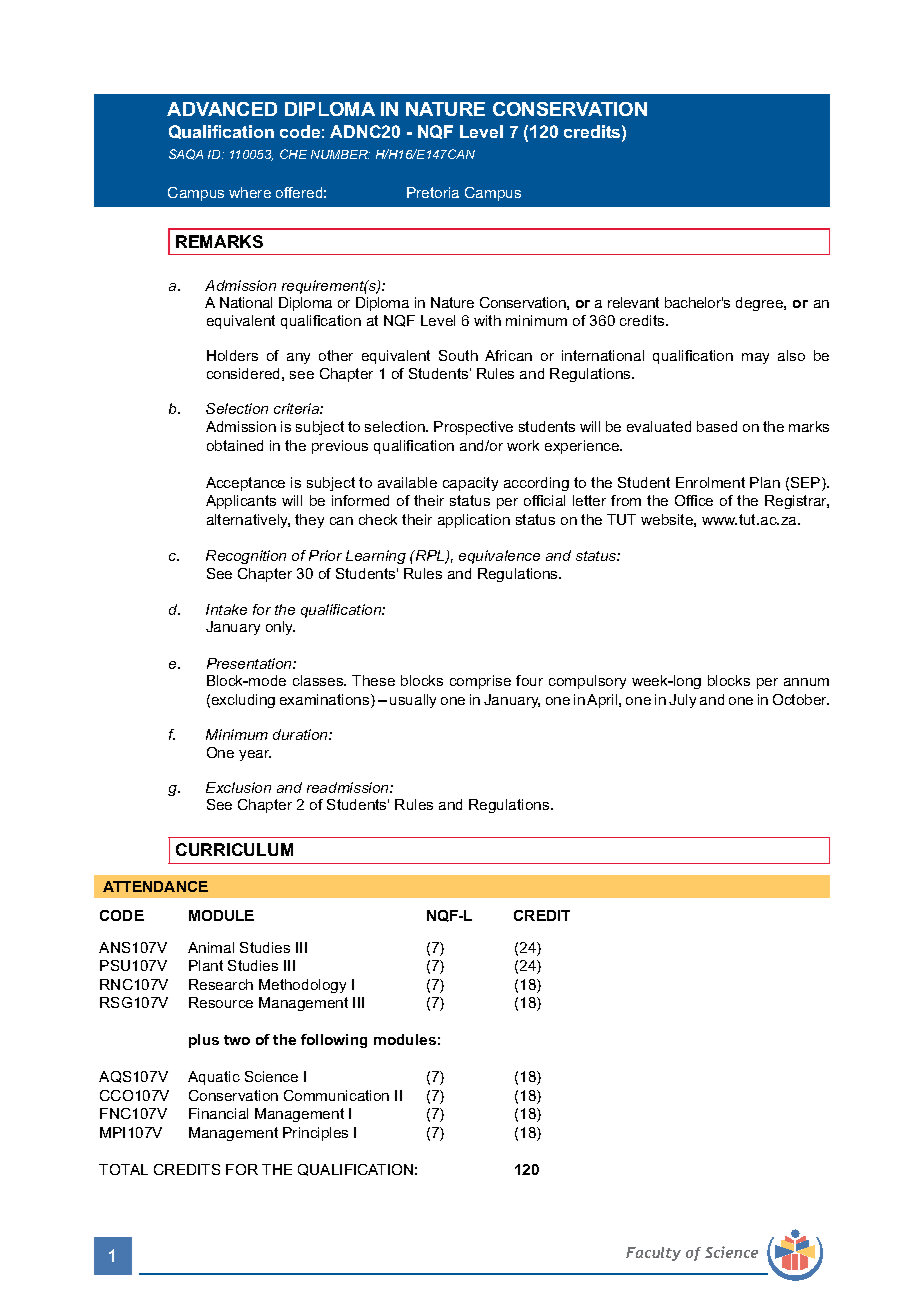 The height and width of the page is (1311, 924). Describe the element at coordinates (315, 1134) in the page. I see `Principles` at that location.
